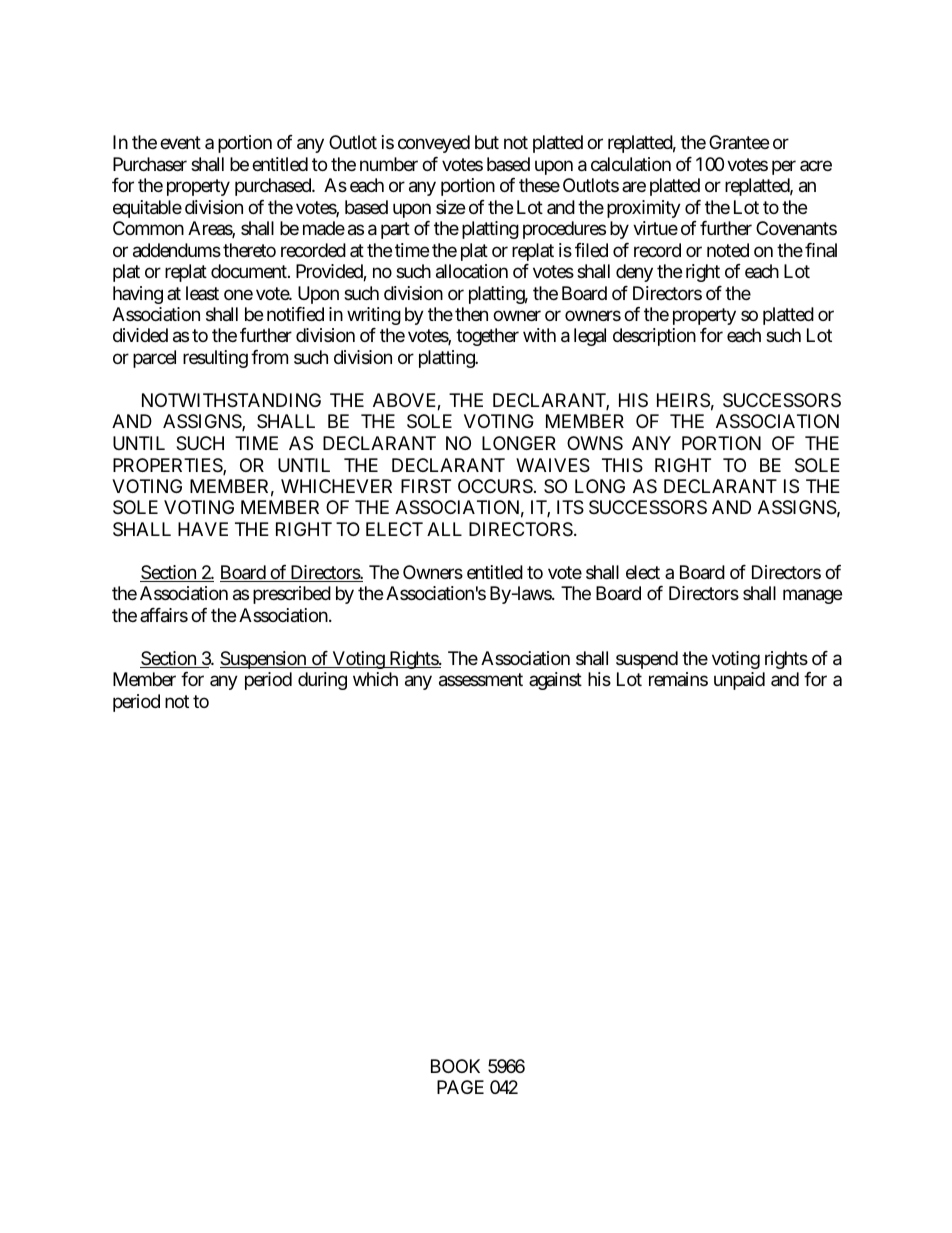 The width and height of the page is (952, 1233). Describe the element at coordinates (812, 597) in the page. I see `manage` at that location.
